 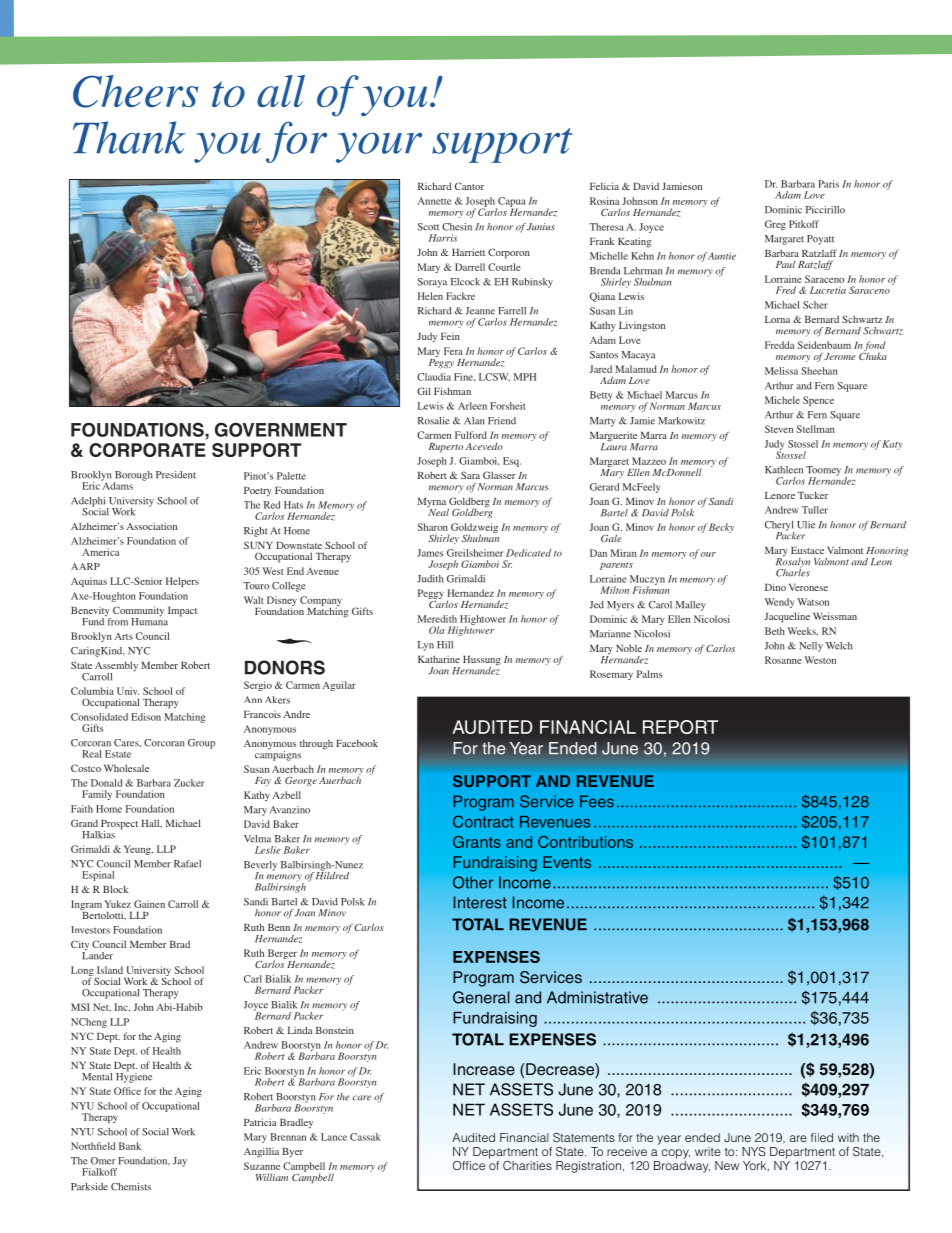 I want to click on Charities, so click(x=527, y=1165).
